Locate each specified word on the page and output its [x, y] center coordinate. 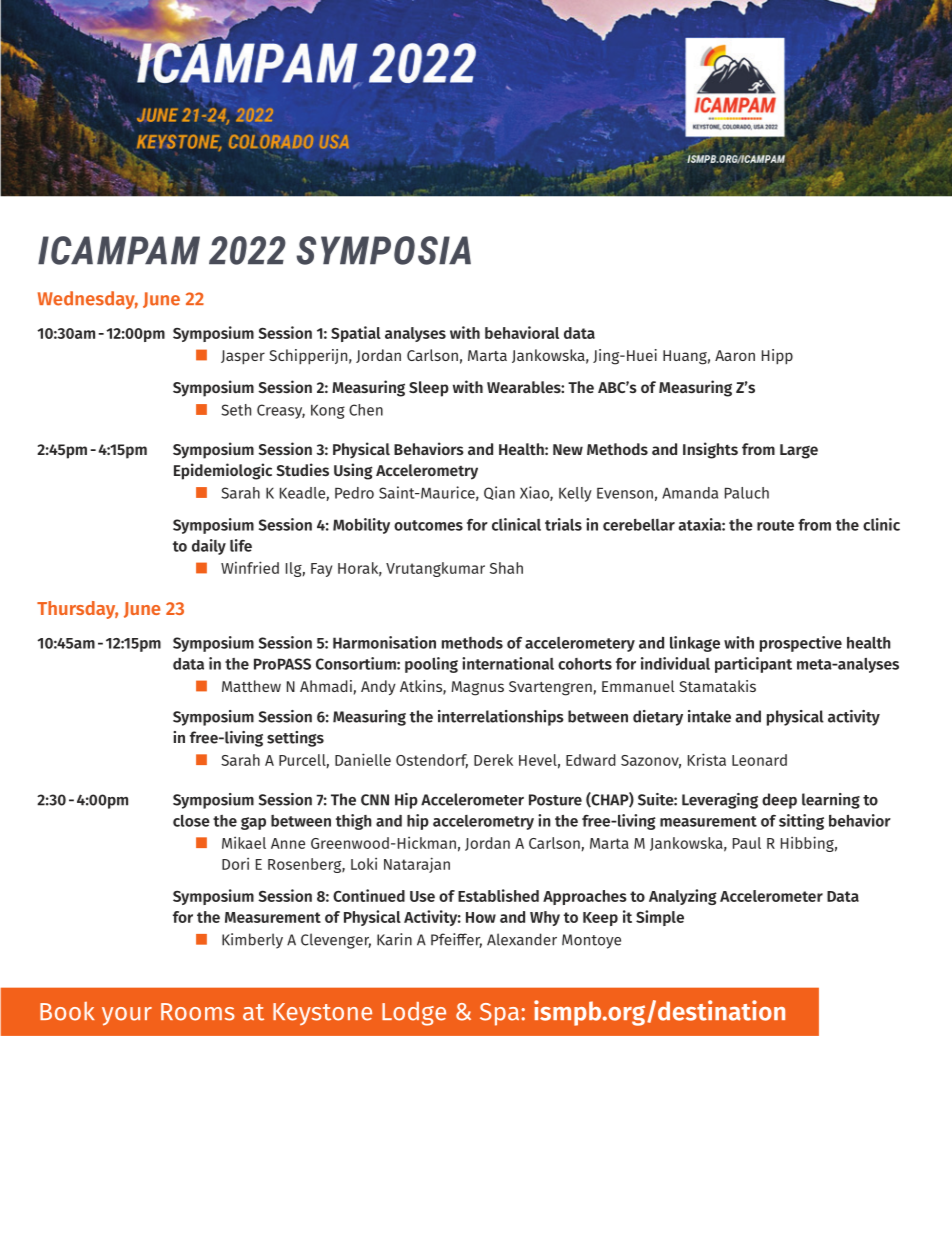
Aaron [735, 355]
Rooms [198, 1012]
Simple [660, 918]
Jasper [243, 357]
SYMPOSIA [383, 250]
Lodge [414, 1014]
